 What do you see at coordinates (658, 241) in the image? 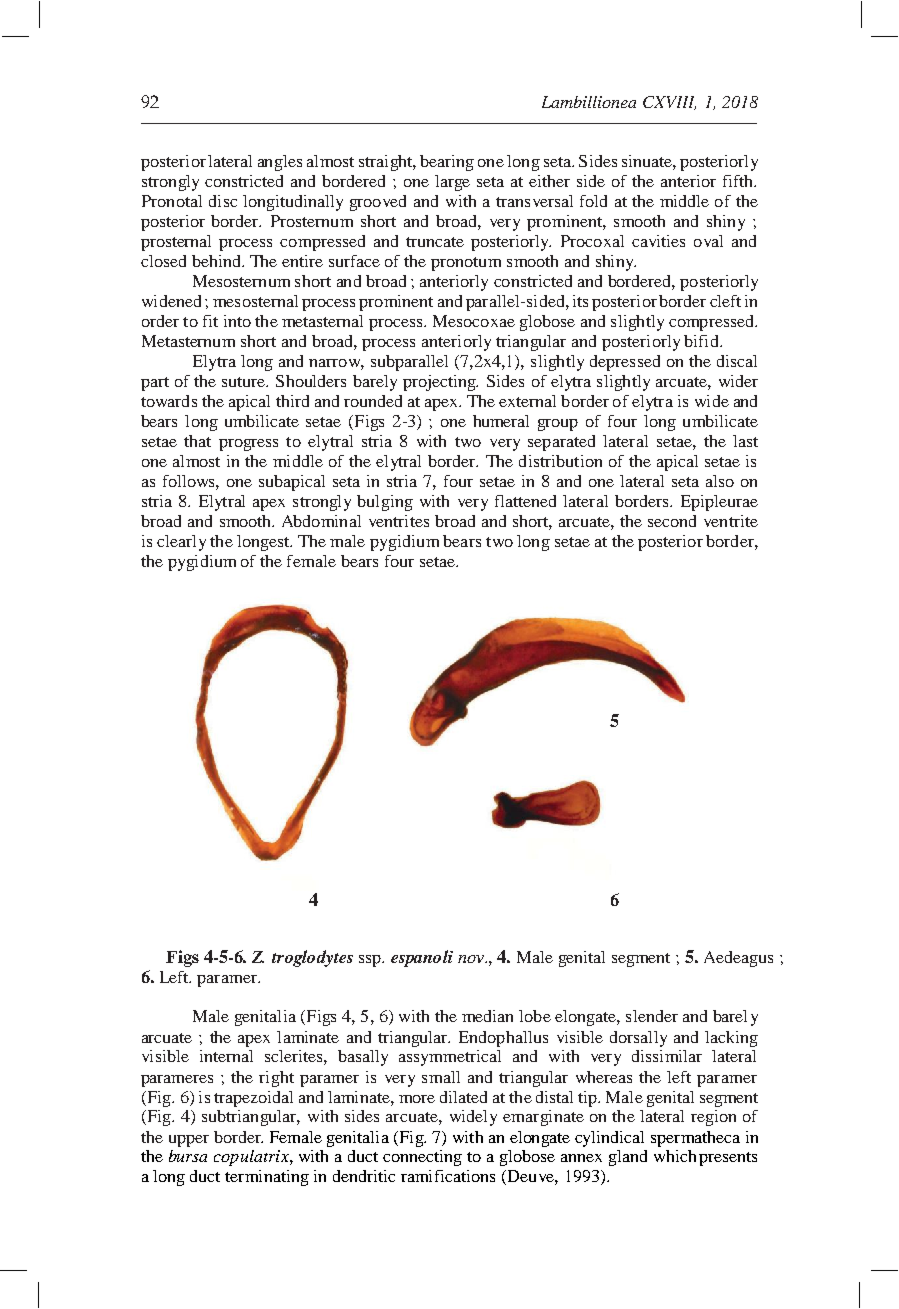
I see `cavities` at bounding box center [658, 241].
